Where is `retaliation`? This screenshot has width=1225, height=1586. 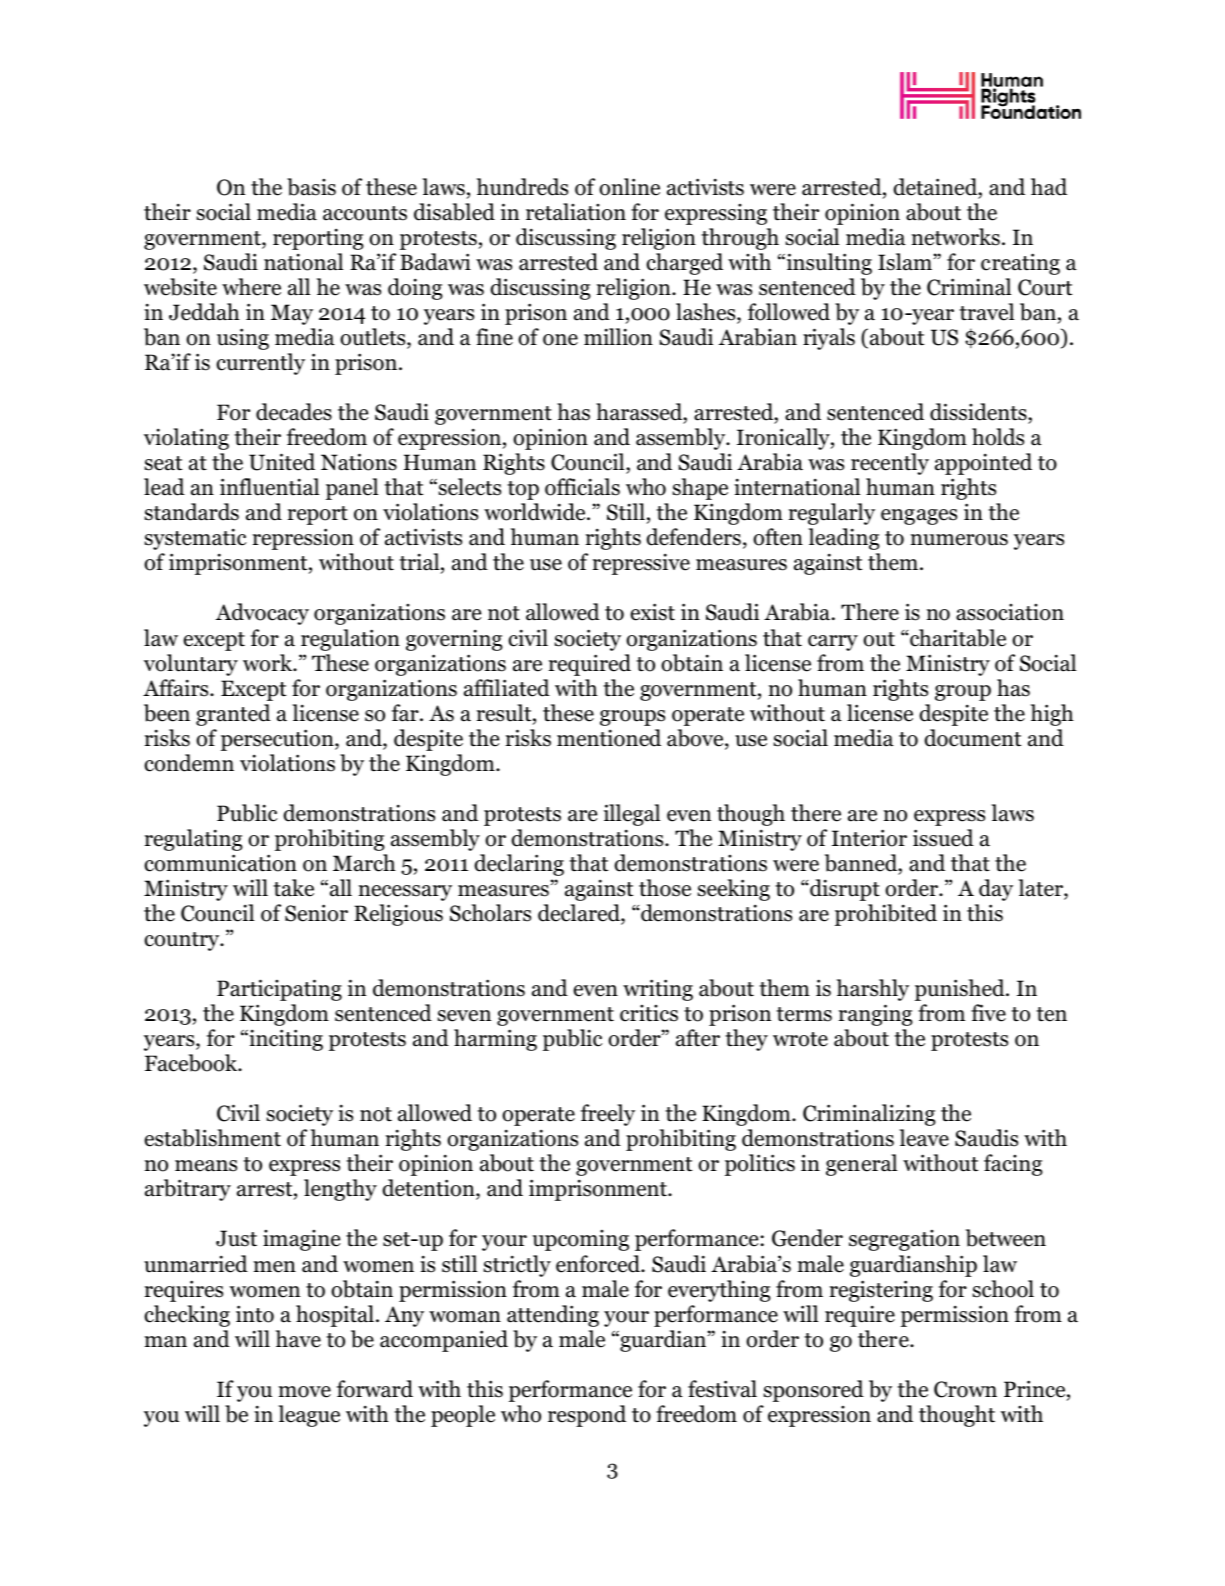
retaliation is located at coordinates (576, 212).
